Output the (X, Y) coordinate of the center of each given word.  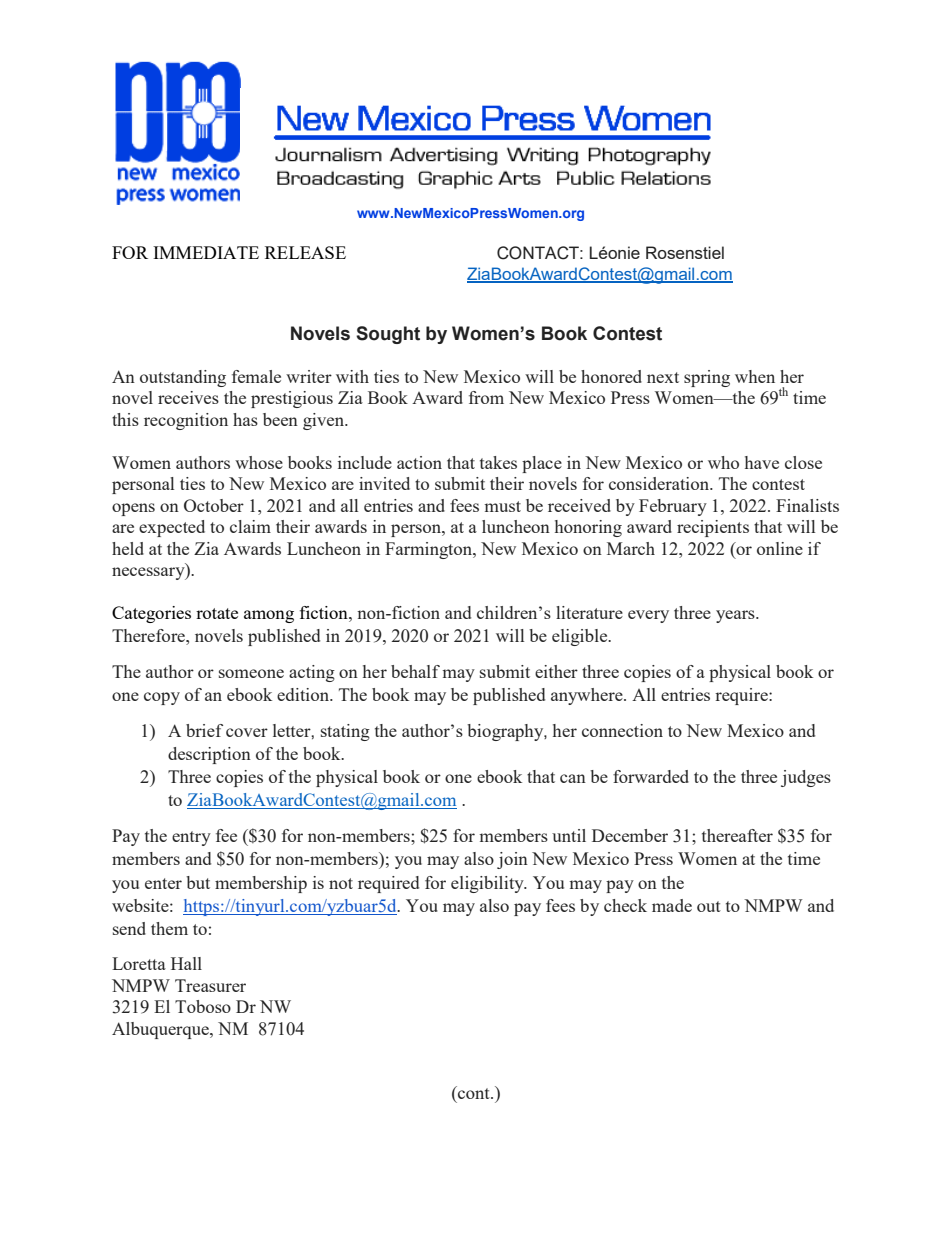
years (736, 616)
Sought (388, 335)
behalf (415, 671)
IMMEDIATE (206, 252)
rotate (217, 613)
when (755, 376)
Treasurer (210, 985)
